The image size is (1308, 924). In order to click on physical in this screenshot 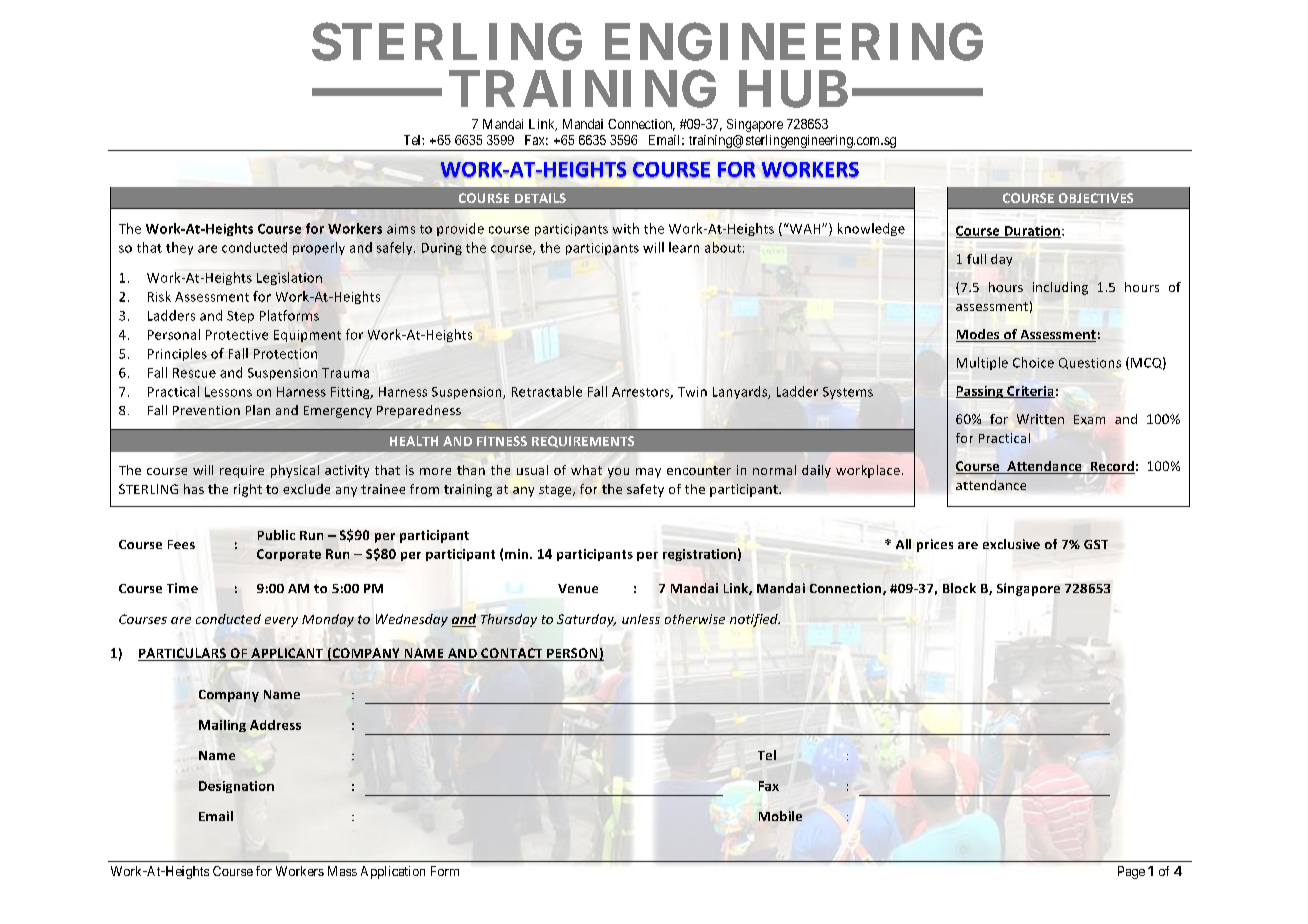, I will do `click(295, 471)`.
